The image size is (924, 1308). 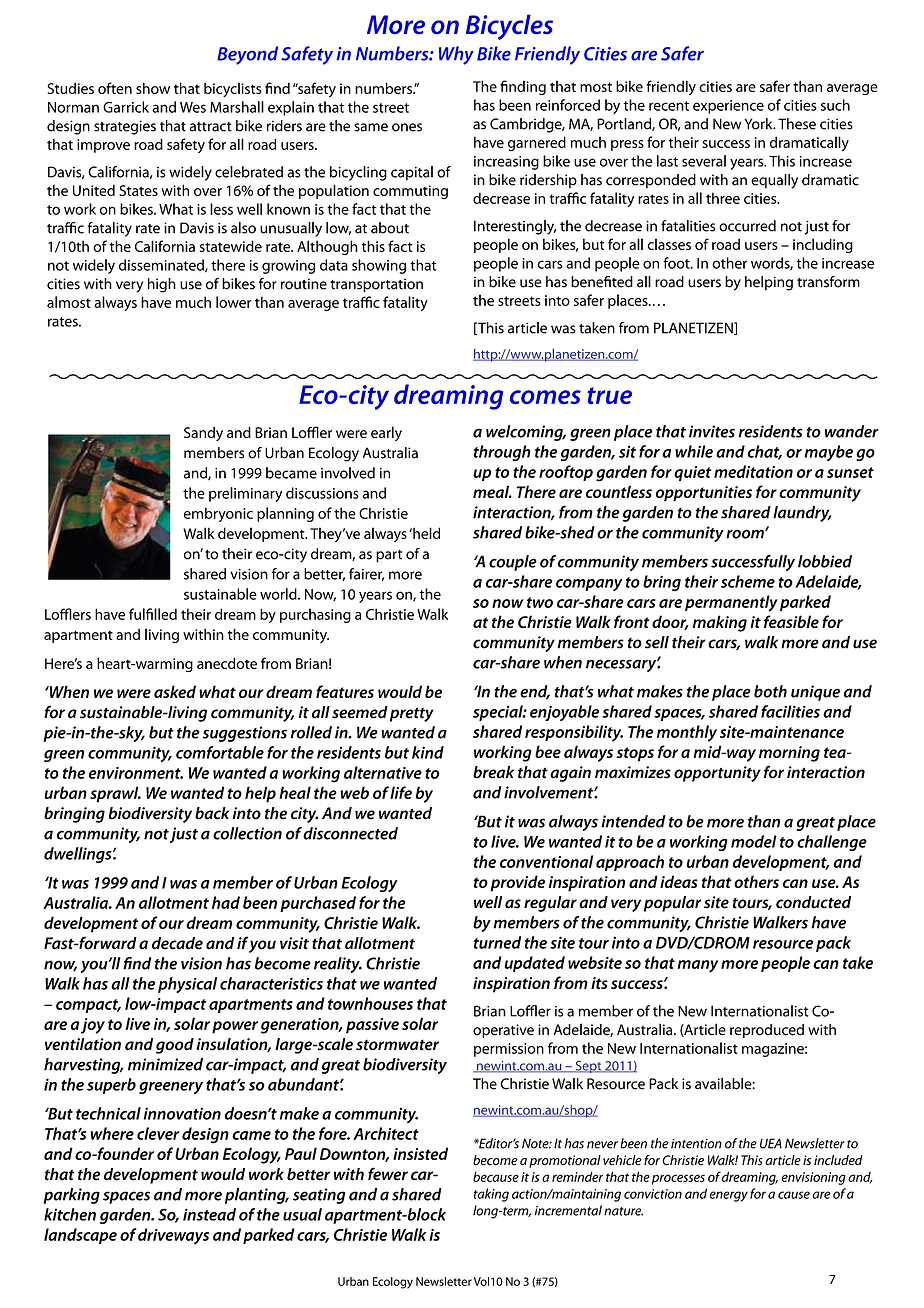 What do you see at coordinates (502, 453) in the image?
I see `through` at bounding box center [502, 453].
